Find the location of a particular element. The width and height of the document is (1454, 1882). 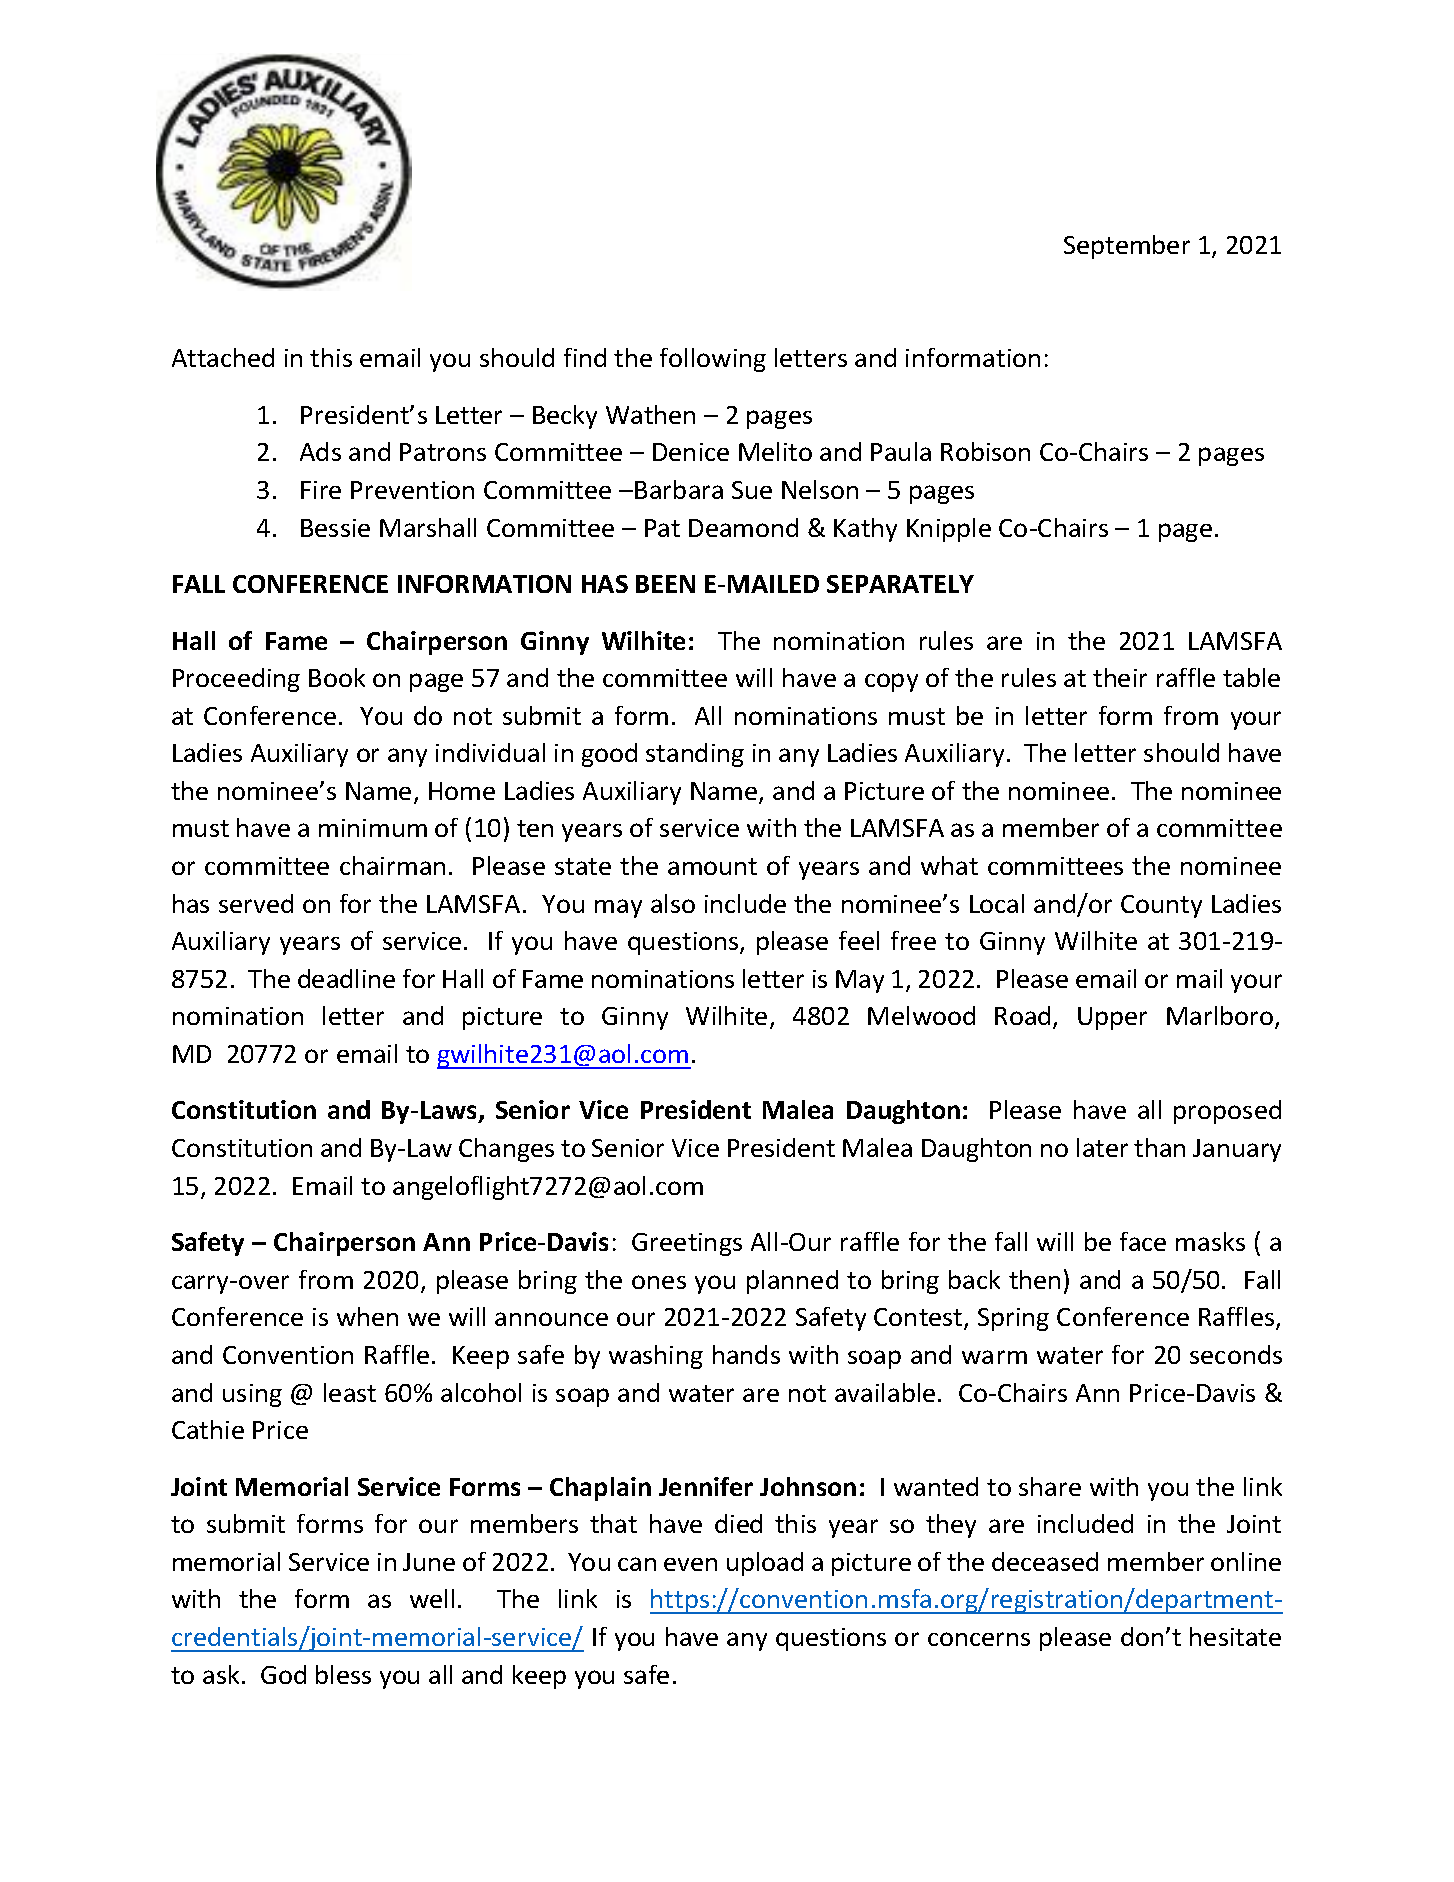

when is located at coordinates (367, 1316).
